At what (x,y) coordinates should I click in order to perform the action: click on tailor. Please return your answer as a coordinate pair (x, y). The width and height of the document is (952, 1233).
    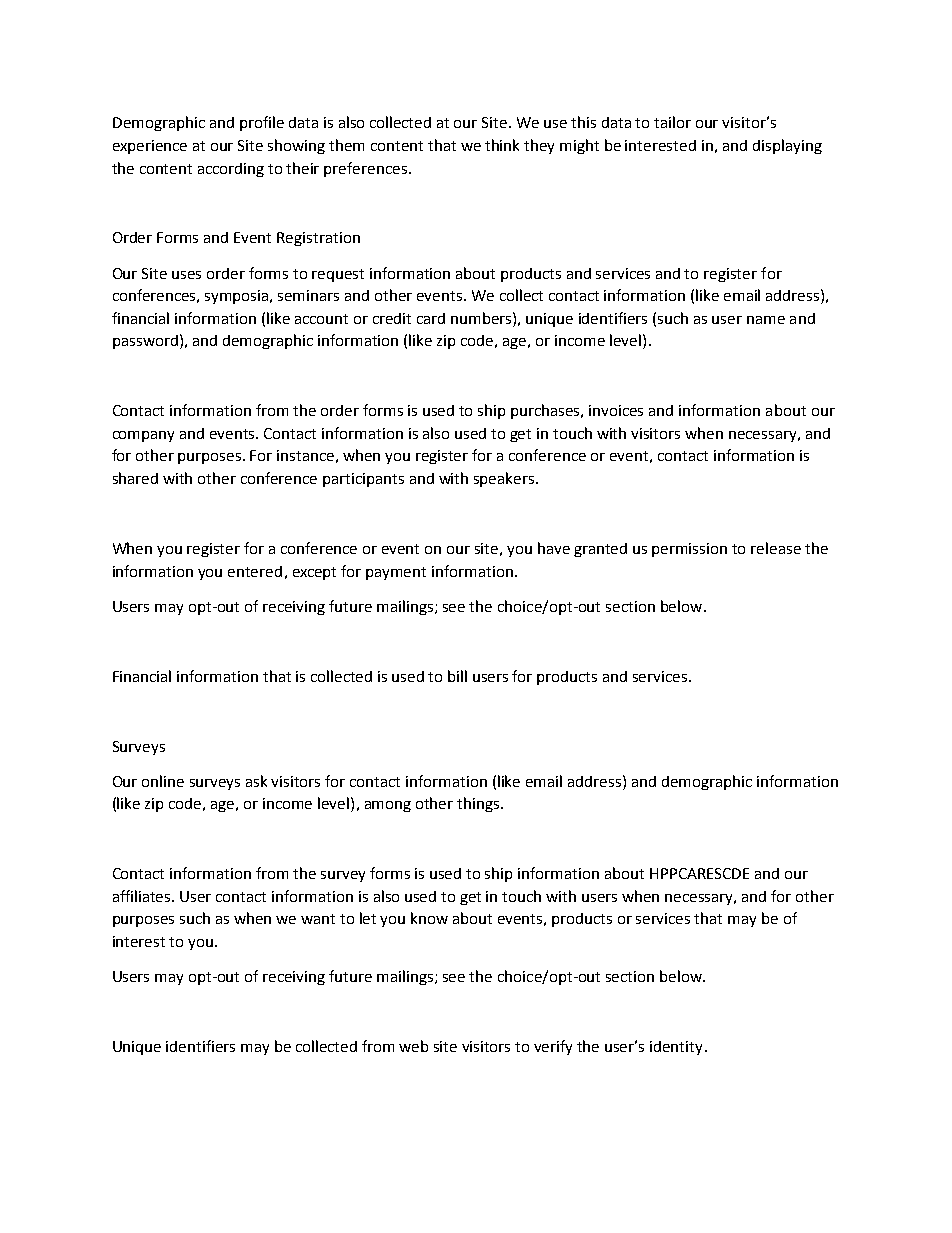
    Looking at the image, I should click on (672, 122).
